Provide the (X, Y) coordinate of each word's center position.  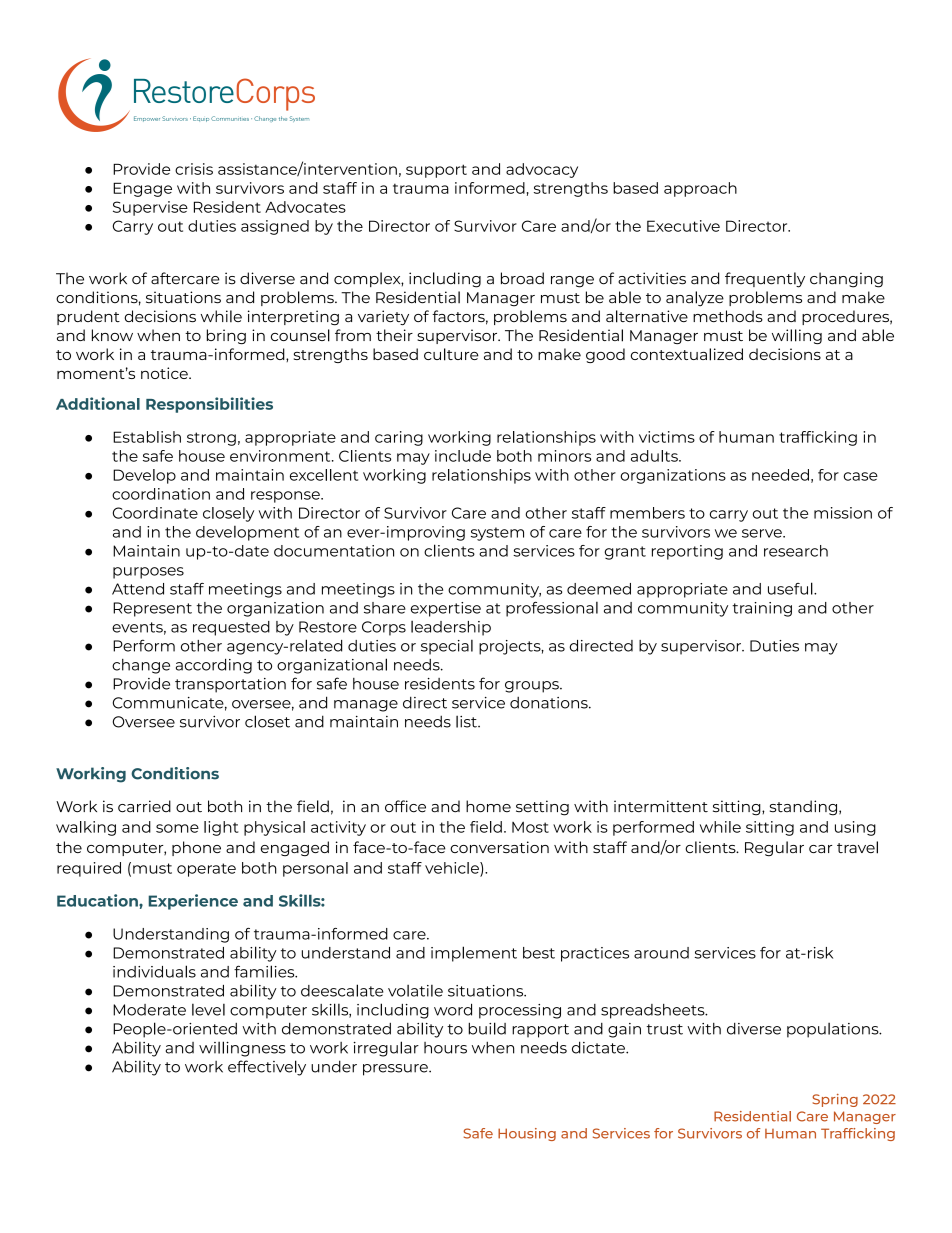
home (488, 806)
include (463, 456)
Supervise (150, 208)
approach (700, 189)
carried (144, 806)
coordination (161, 494)
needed (780, 475)
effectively (267, 1068)
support (436, 171)
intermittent (661, 806)
